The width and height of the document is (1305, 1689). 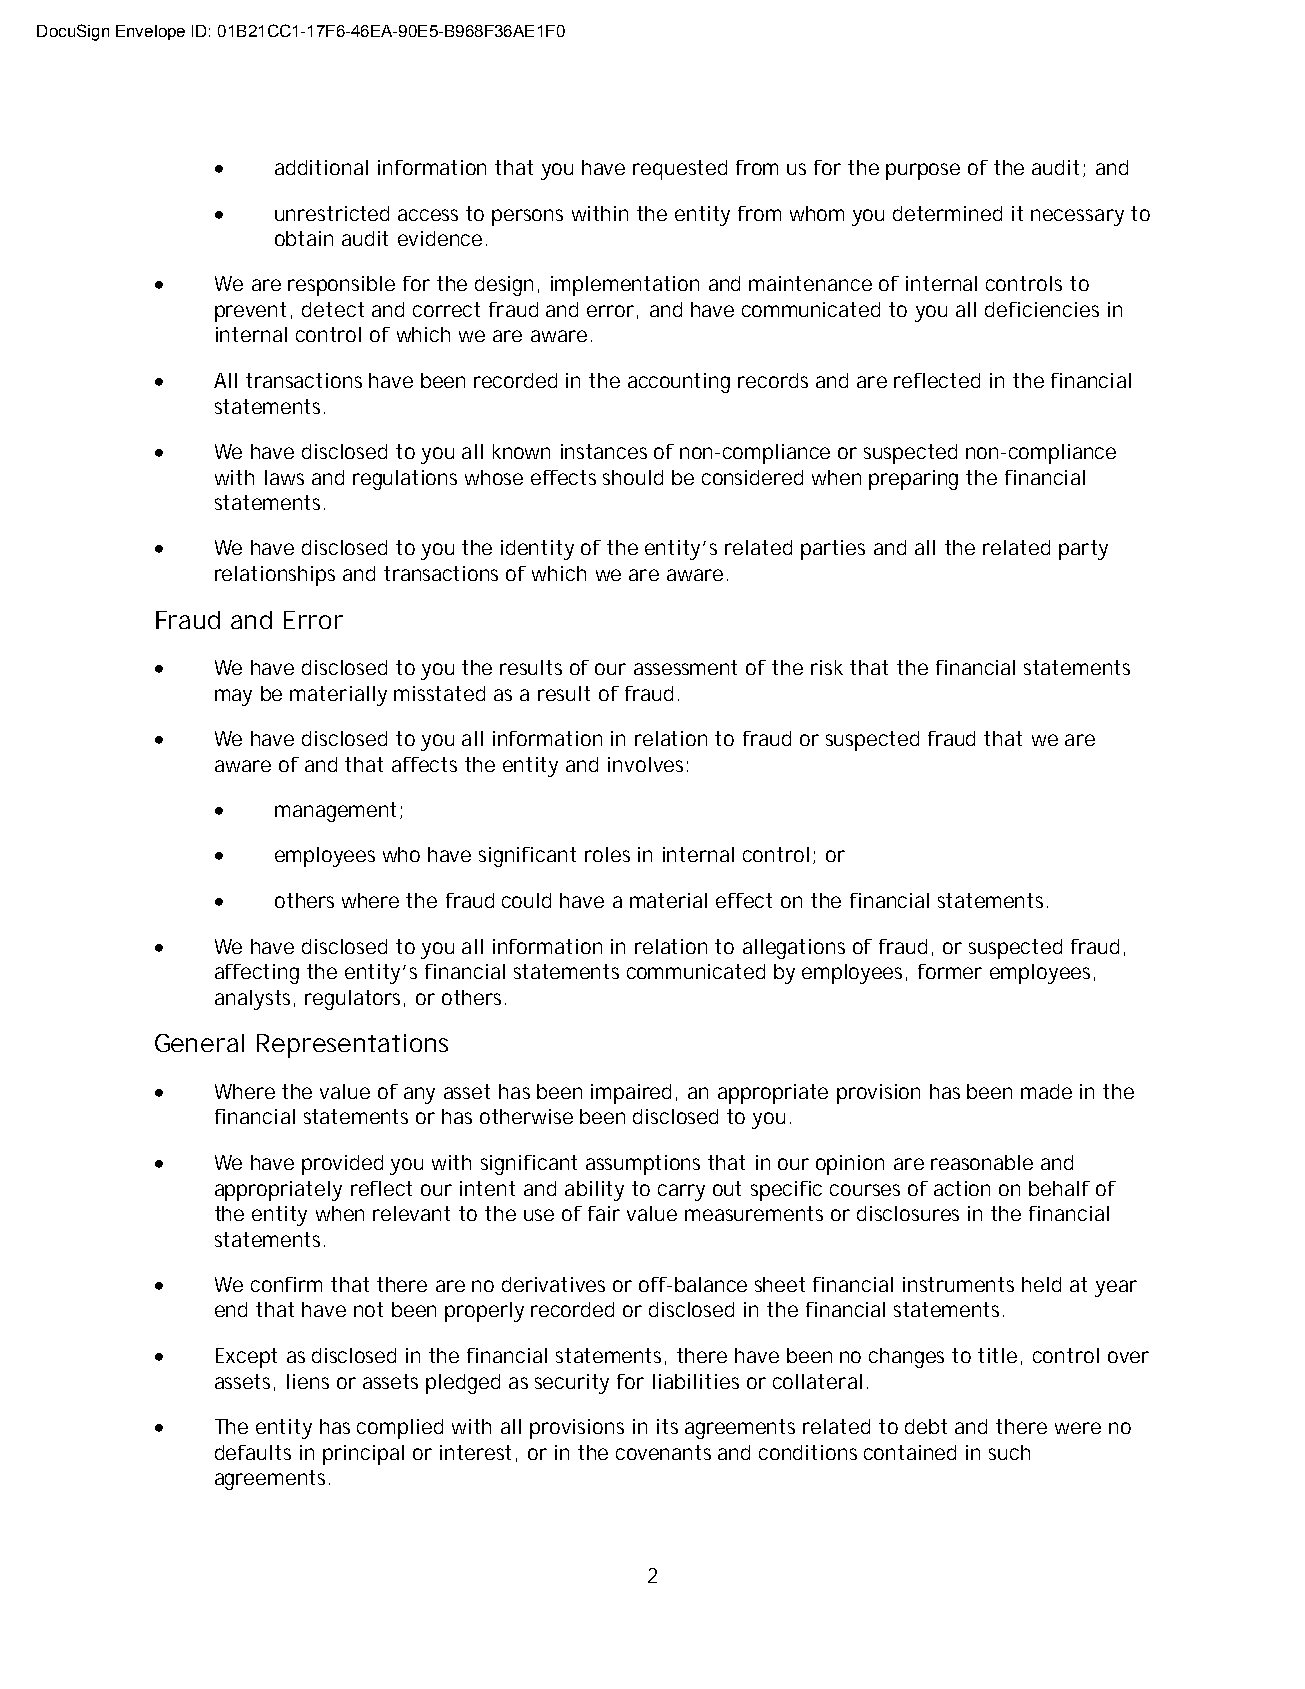 I want to click on necessary, so click(x=1077, y=217).
